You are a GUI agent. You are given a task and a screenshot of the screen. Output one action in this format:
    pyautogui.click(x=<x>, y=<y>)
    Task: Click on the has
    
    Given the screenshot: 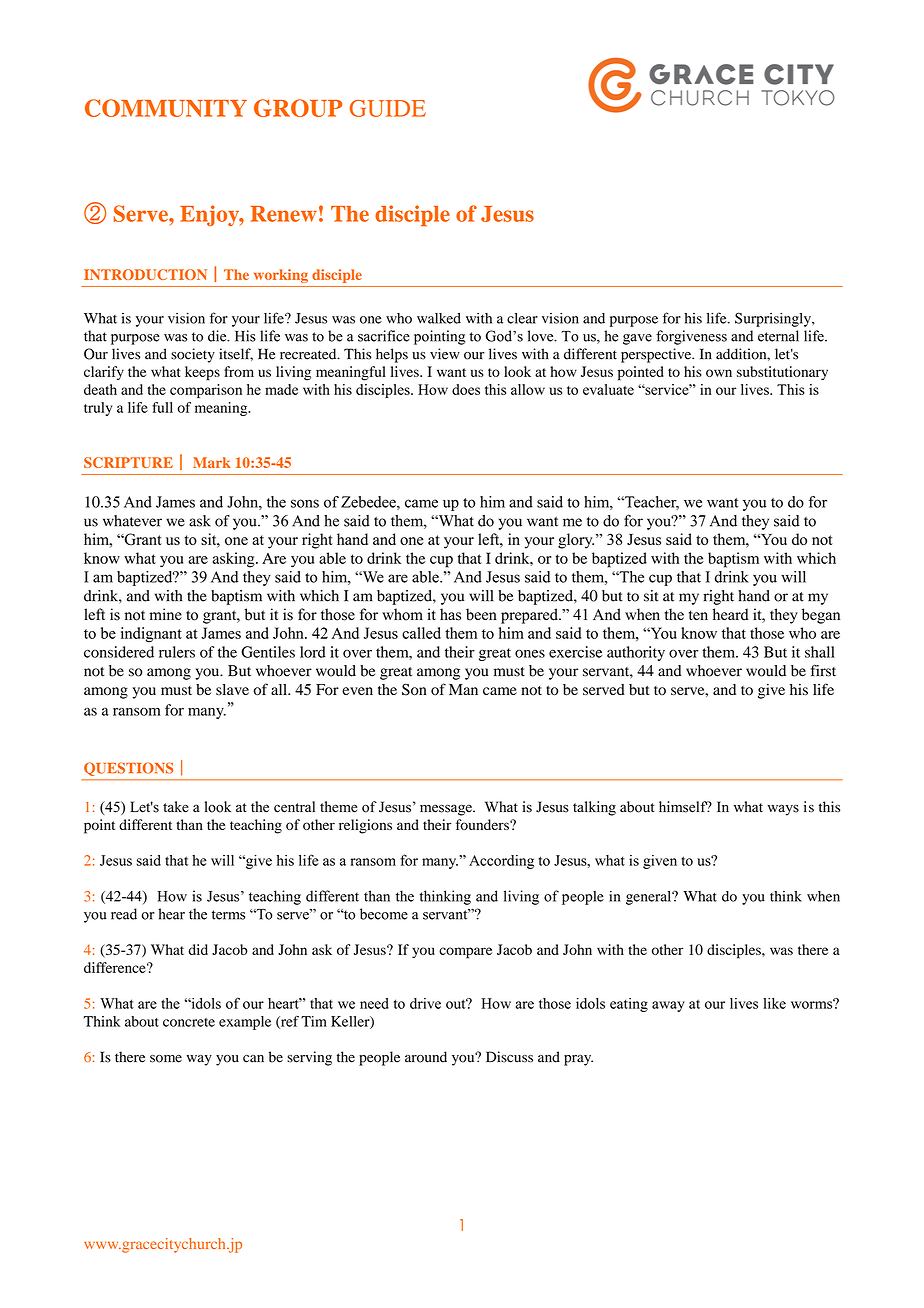 What is the action you would take?
    pyautogui.click(x=450, y=614)
